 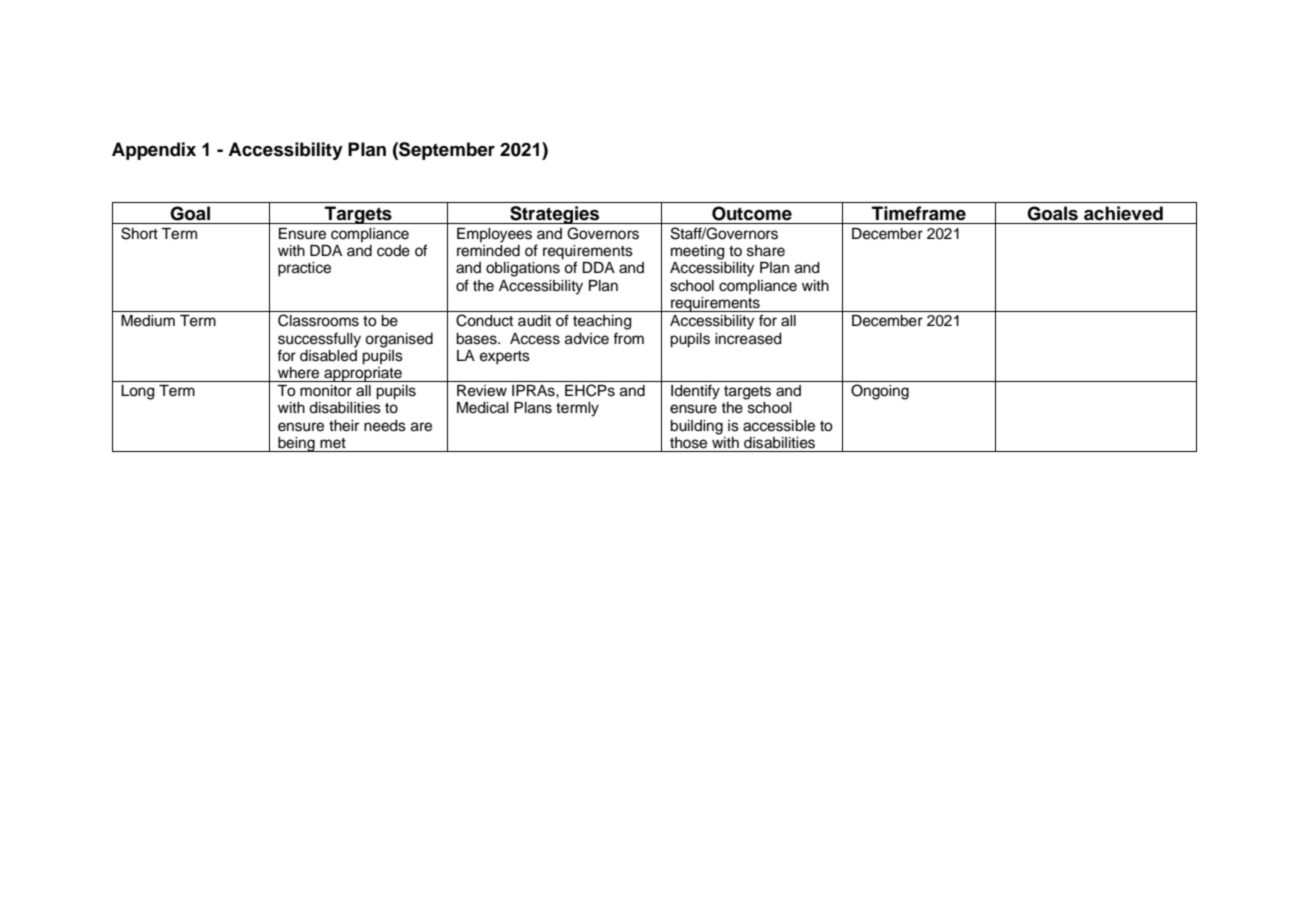 I want to click on reminded, so click(x=488, y=249).
